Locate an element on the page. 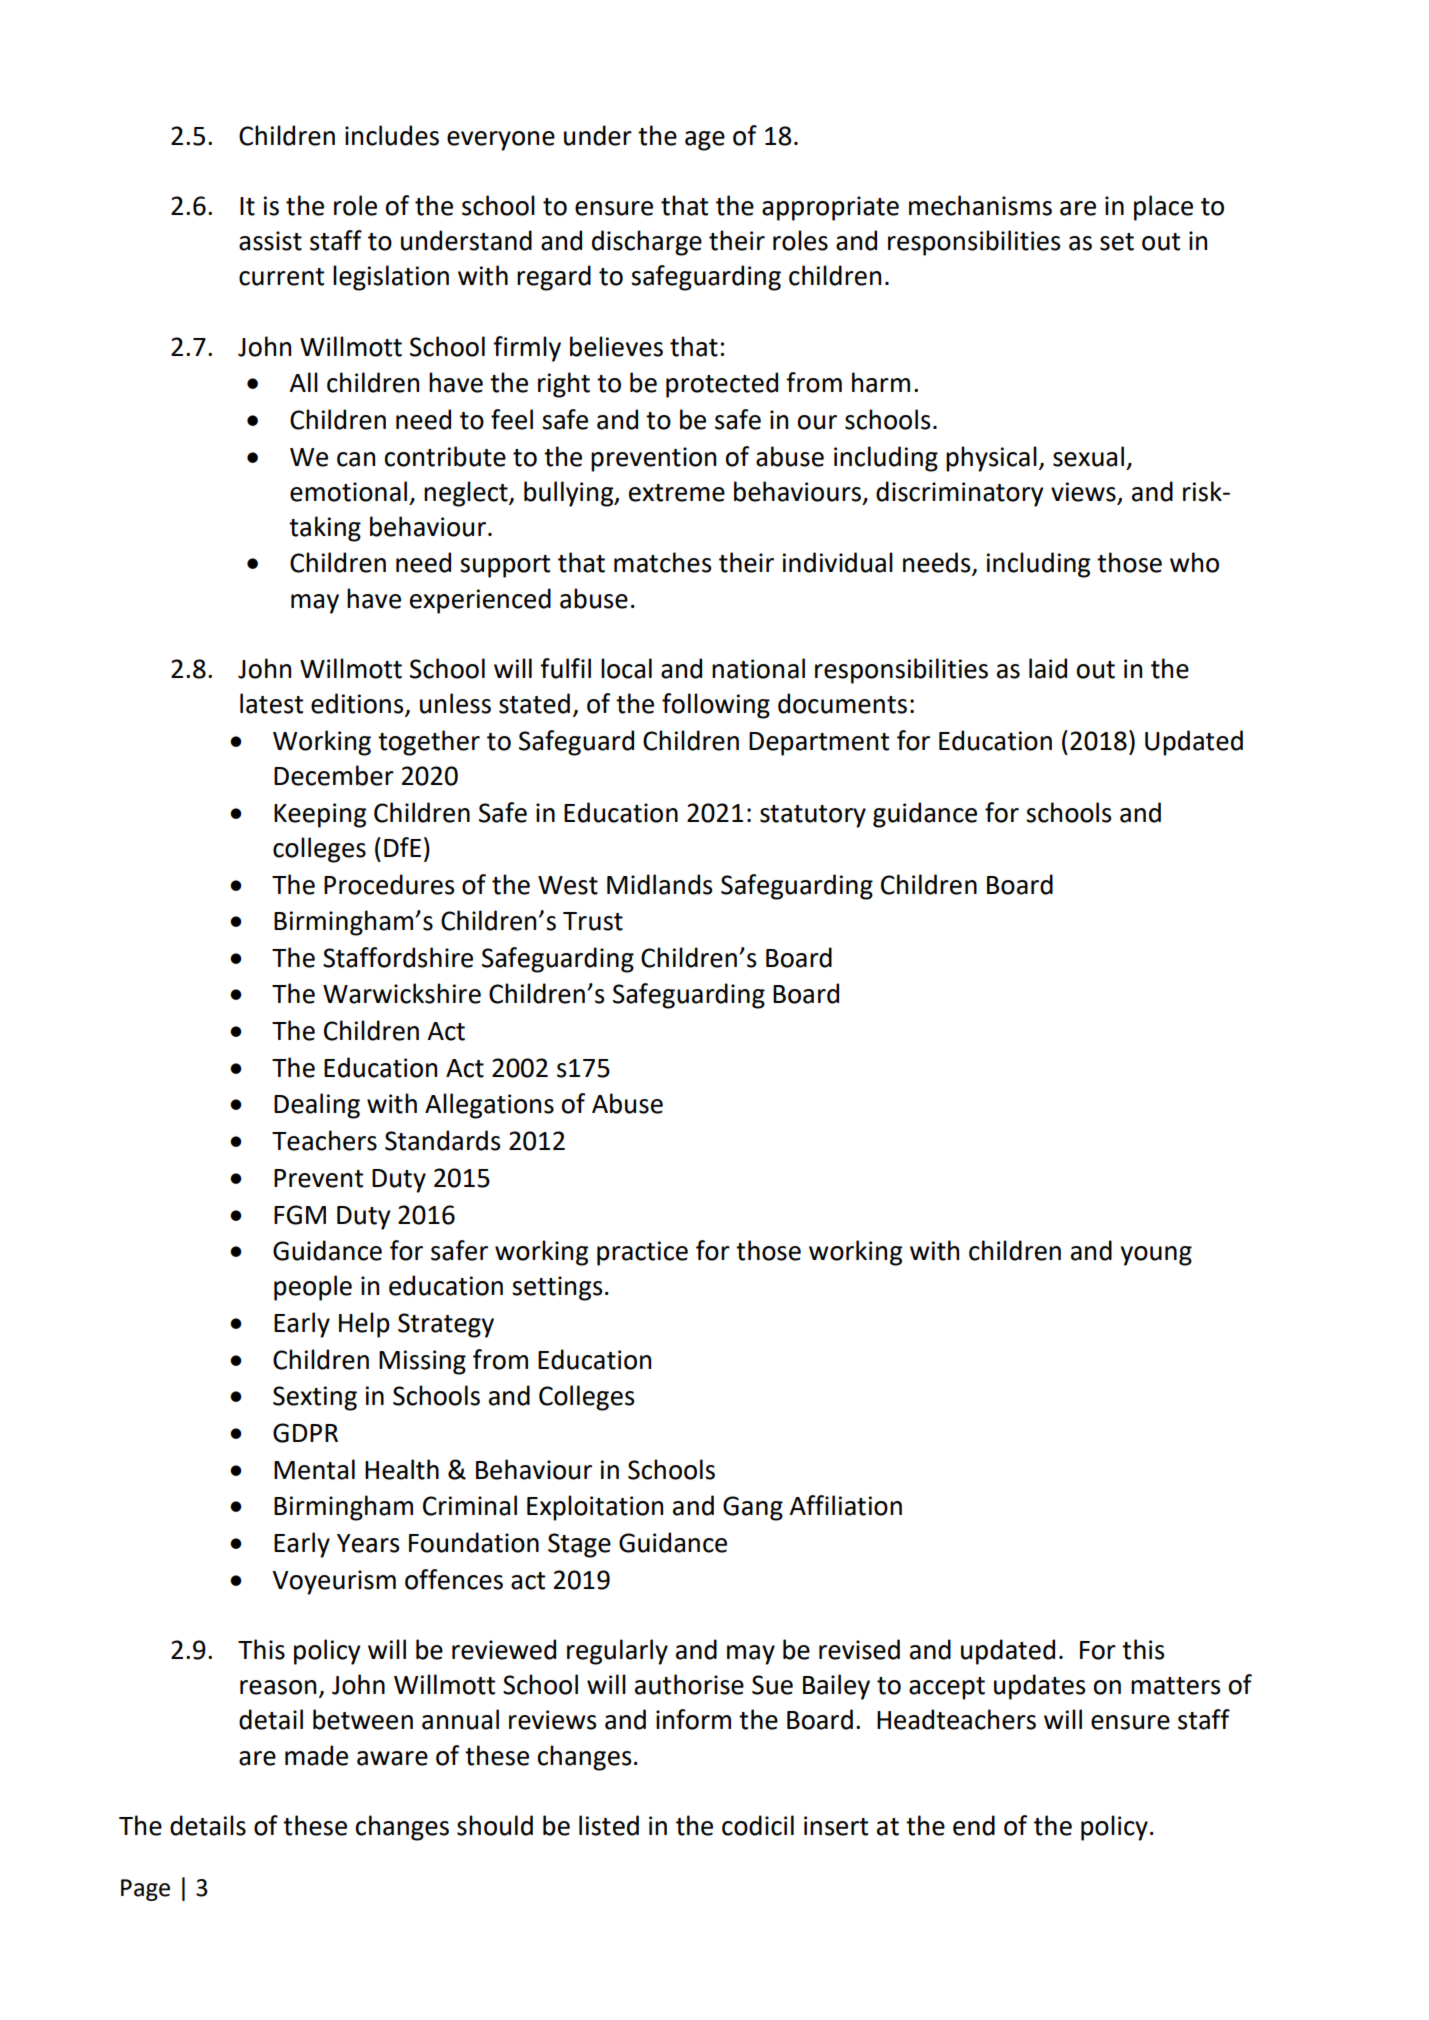 This image has height=2020, width=1429. following is located at coordinates (716, 706).
